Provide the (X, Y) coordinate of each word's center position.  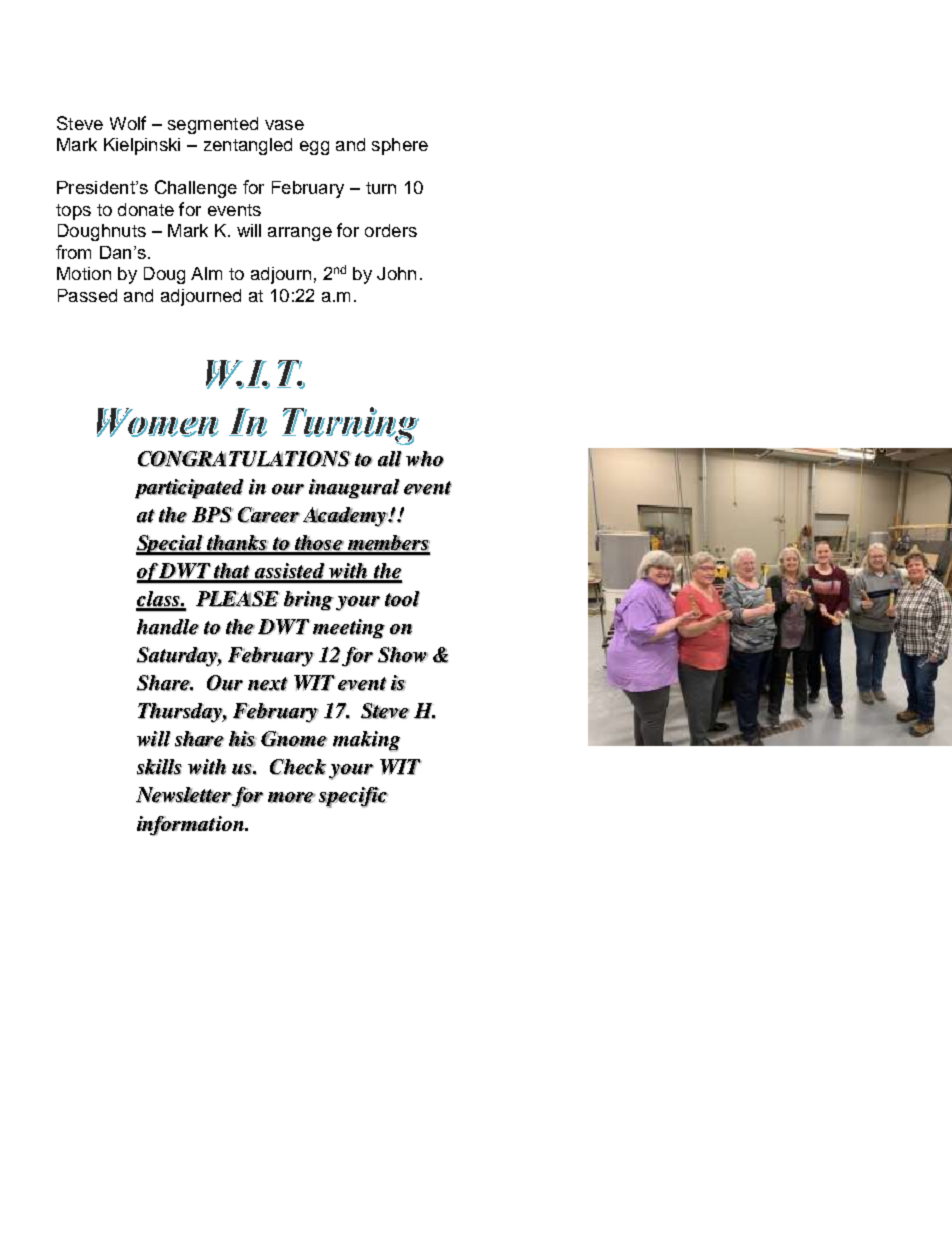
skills (159, 767)
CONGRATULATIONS (244, 459)
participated (189, 489)
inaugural (354, 489)
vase (284, 125)
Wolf (128, 123)
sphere (400, 146)
